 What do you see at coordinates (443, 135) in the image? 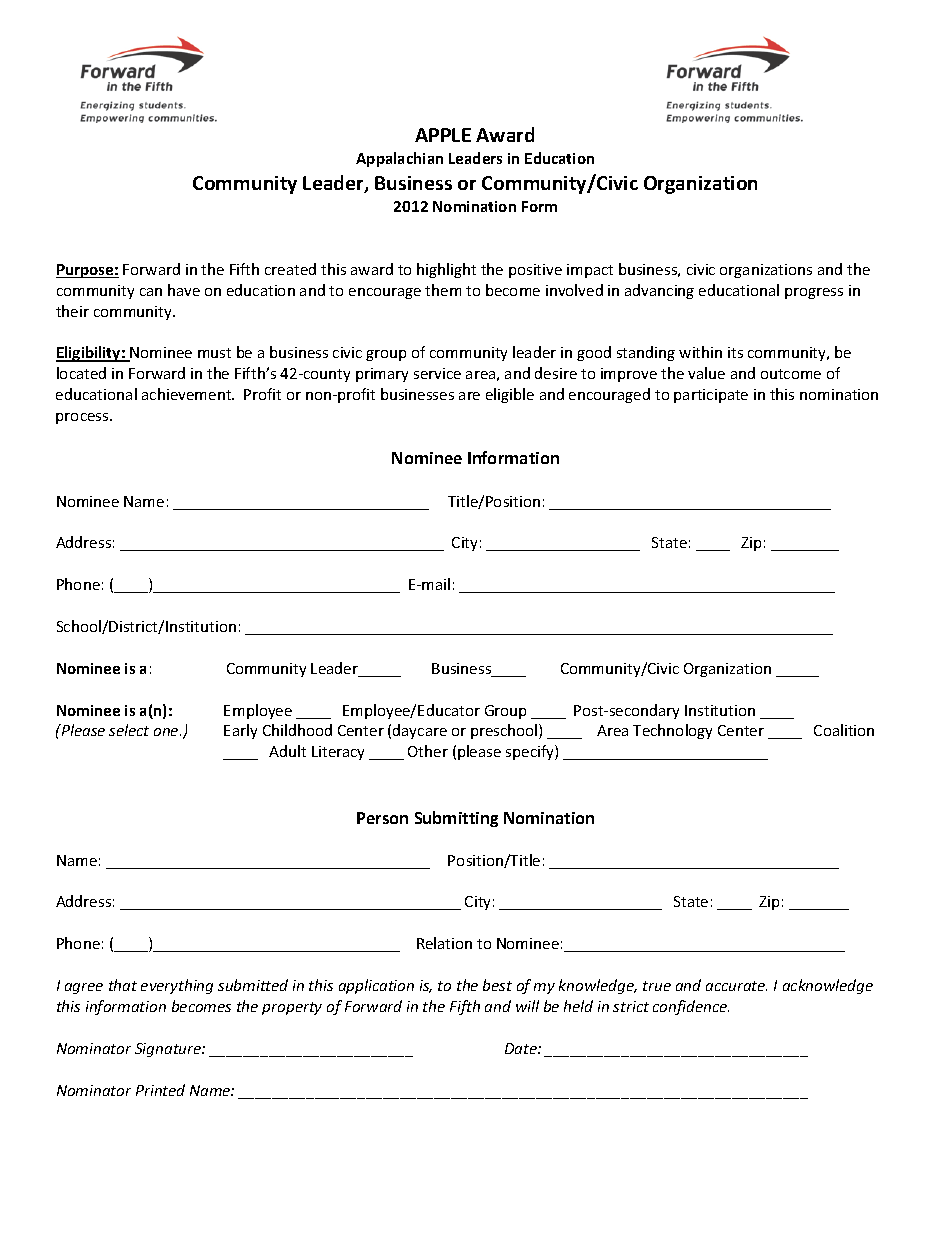
I see `APPLE` at bounding box center [443, 135].
